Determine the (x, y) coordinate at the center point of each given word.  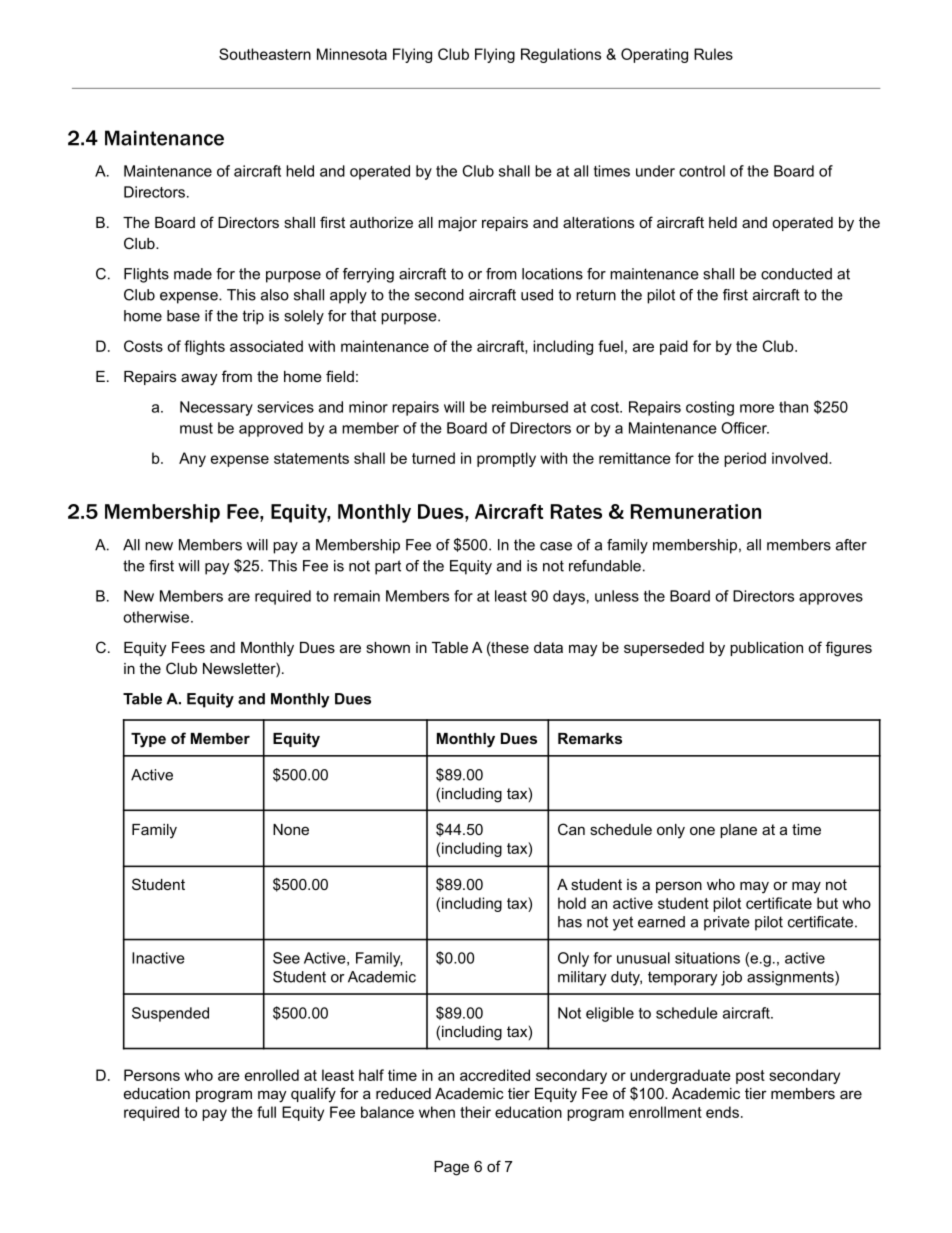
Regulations (561, 55)
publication (766, 649)
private (727, 923)
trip (253, 317)
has (570, 922)
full (266, 1112)
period (745, 459)
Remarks (590, 738)
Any (192, 459)
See (286, 958)
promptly (506, 459)
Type (148, 740)
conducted (796, 274)
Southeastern (265, 54)
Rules (713, 54)
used (537, 295)
